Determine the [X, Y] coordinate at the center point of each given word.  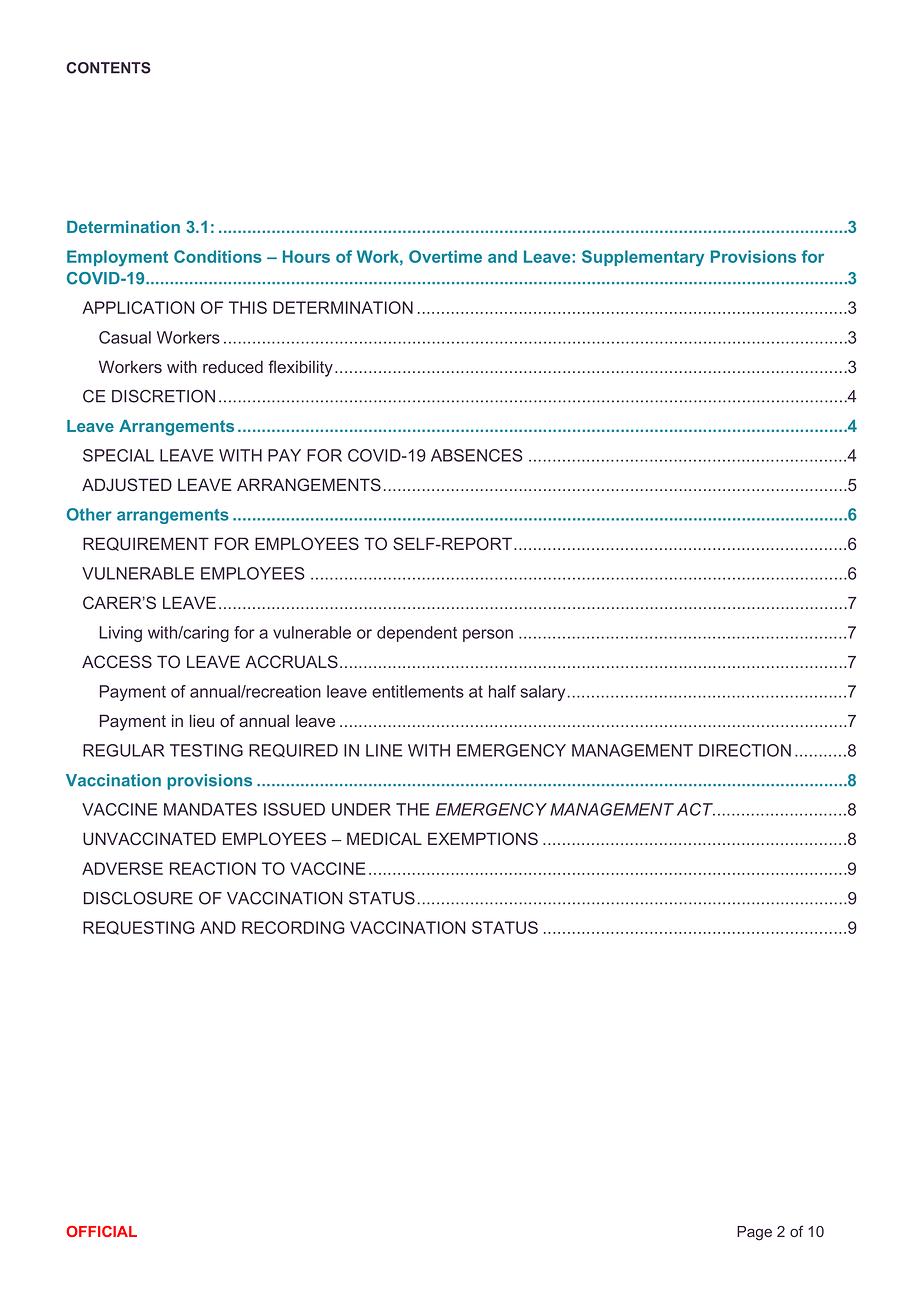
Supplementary [643, 258]
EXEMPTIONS [483, 838]
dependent [417, 634]
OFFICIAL [101, 1231]
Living [120, 634]
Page [754, 1233]
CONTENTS [108, 68]
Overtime [445, 256]
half [502, 691]
